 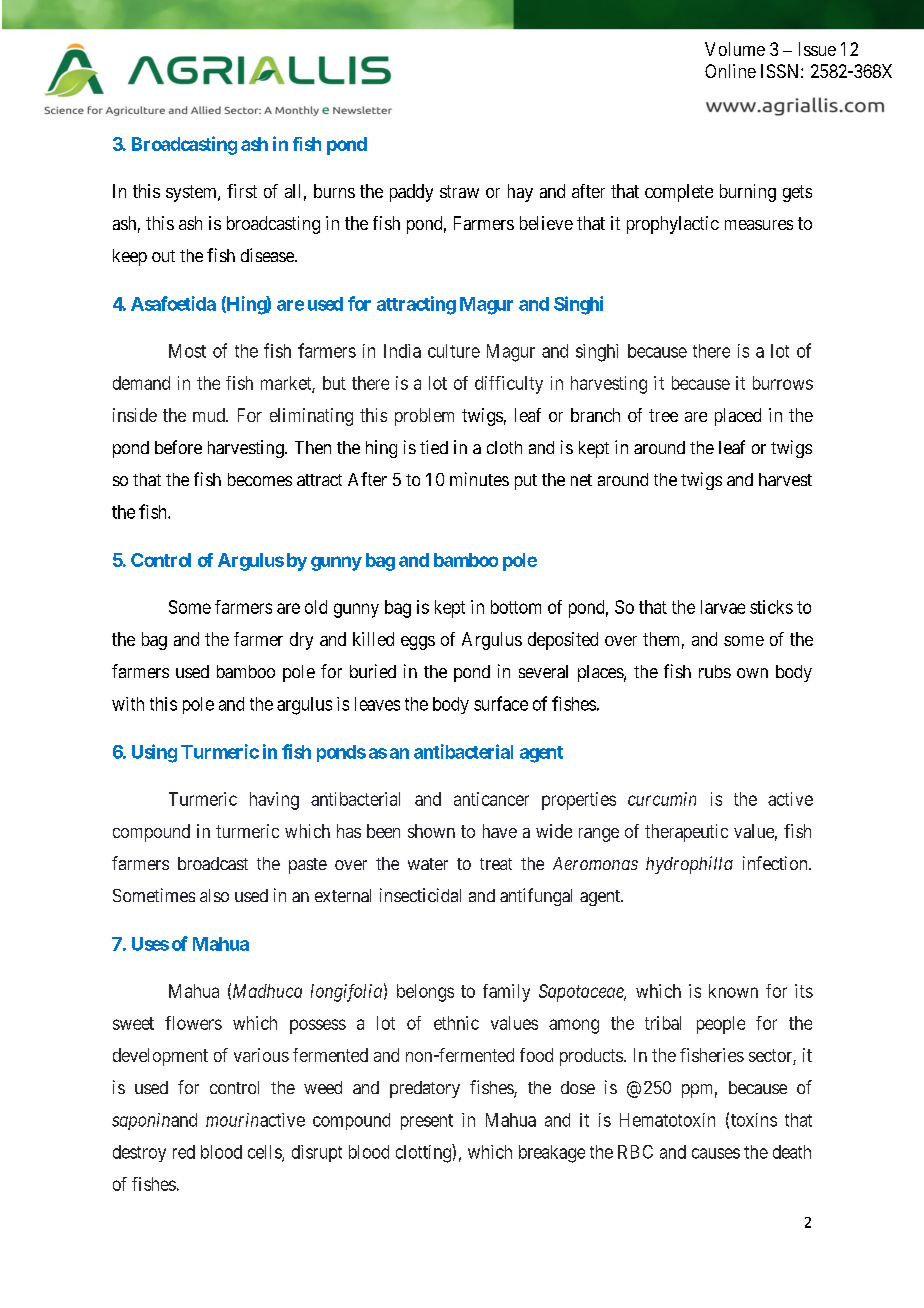 What do you see at coordinates (301, 641) in the screenshot?
I see `dry` at bounding box center [301, 641].
